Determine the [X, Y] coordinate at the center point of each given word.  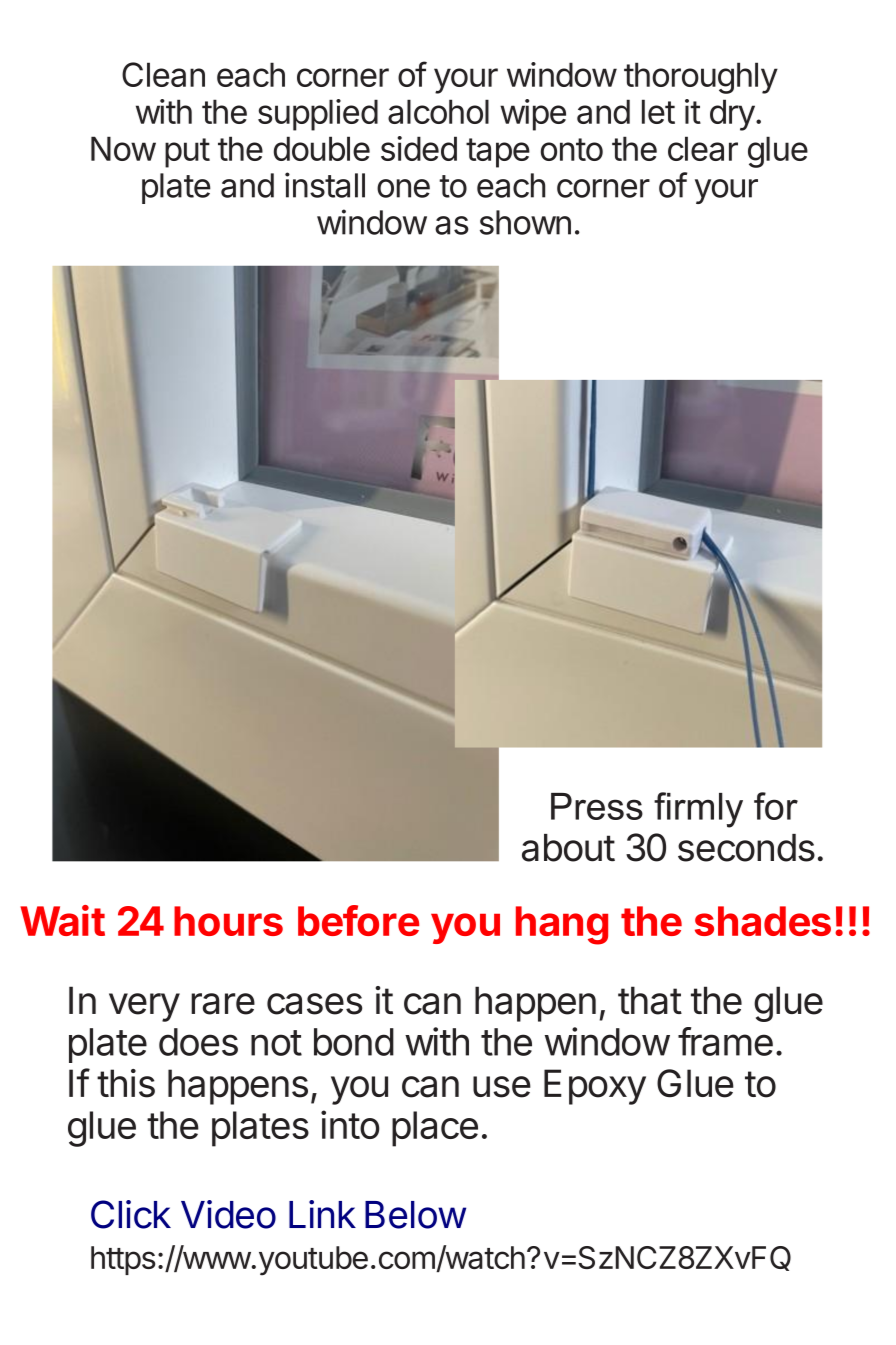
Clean [163, 74]
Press [597, 806]
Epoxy [595, 1087]
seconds [746, 848]
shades [763, 921]
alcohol [438, 111]
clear [703, 148]
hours [228, 921]
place [435, 1129]
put [187, 153]
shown [525, 222]
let [658, 111]
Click [131, 1214]
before [358, 920]
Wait [62, 920]
